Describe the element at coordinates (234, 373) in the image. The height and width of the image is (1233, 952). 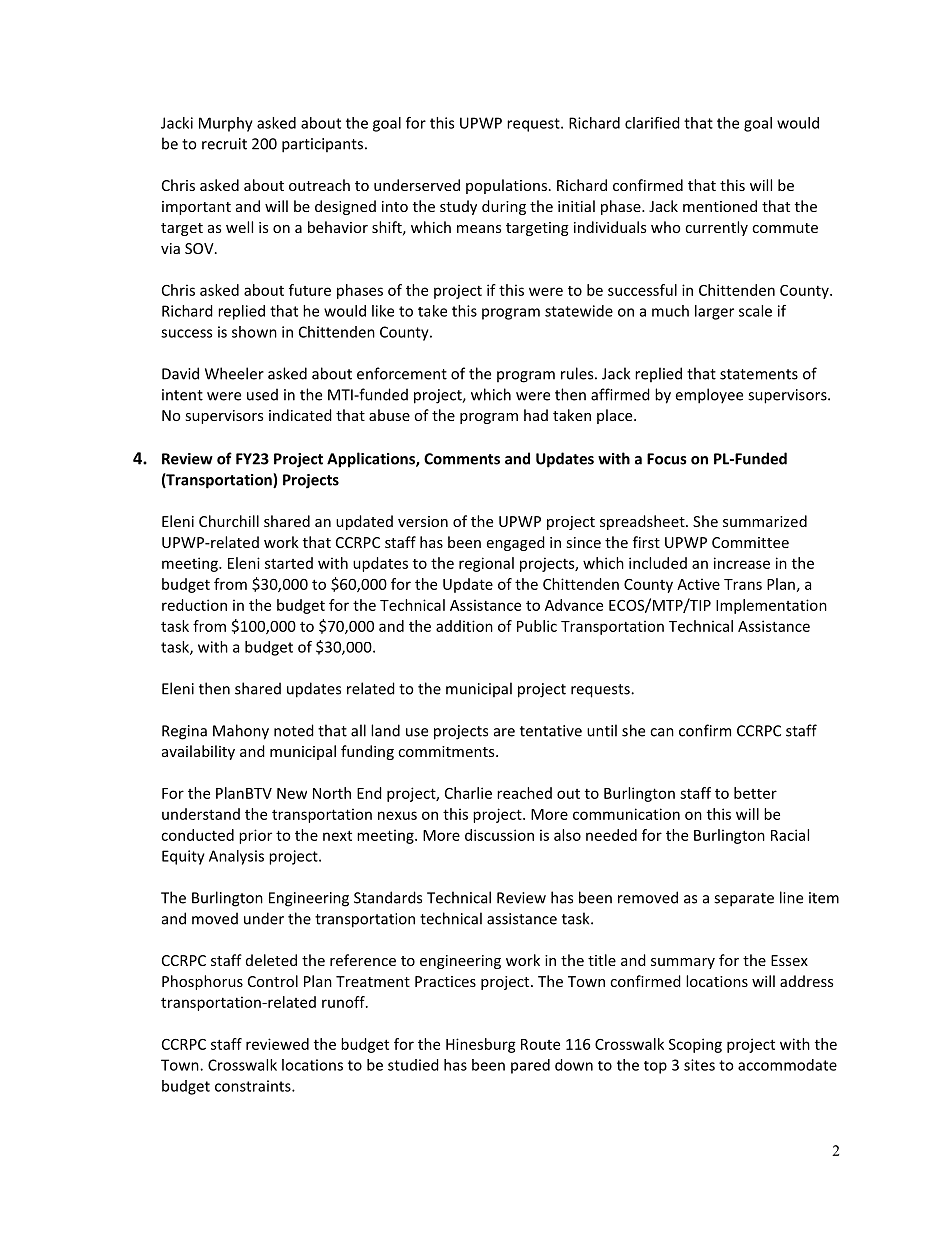
I see `Wheeler` at that location.
